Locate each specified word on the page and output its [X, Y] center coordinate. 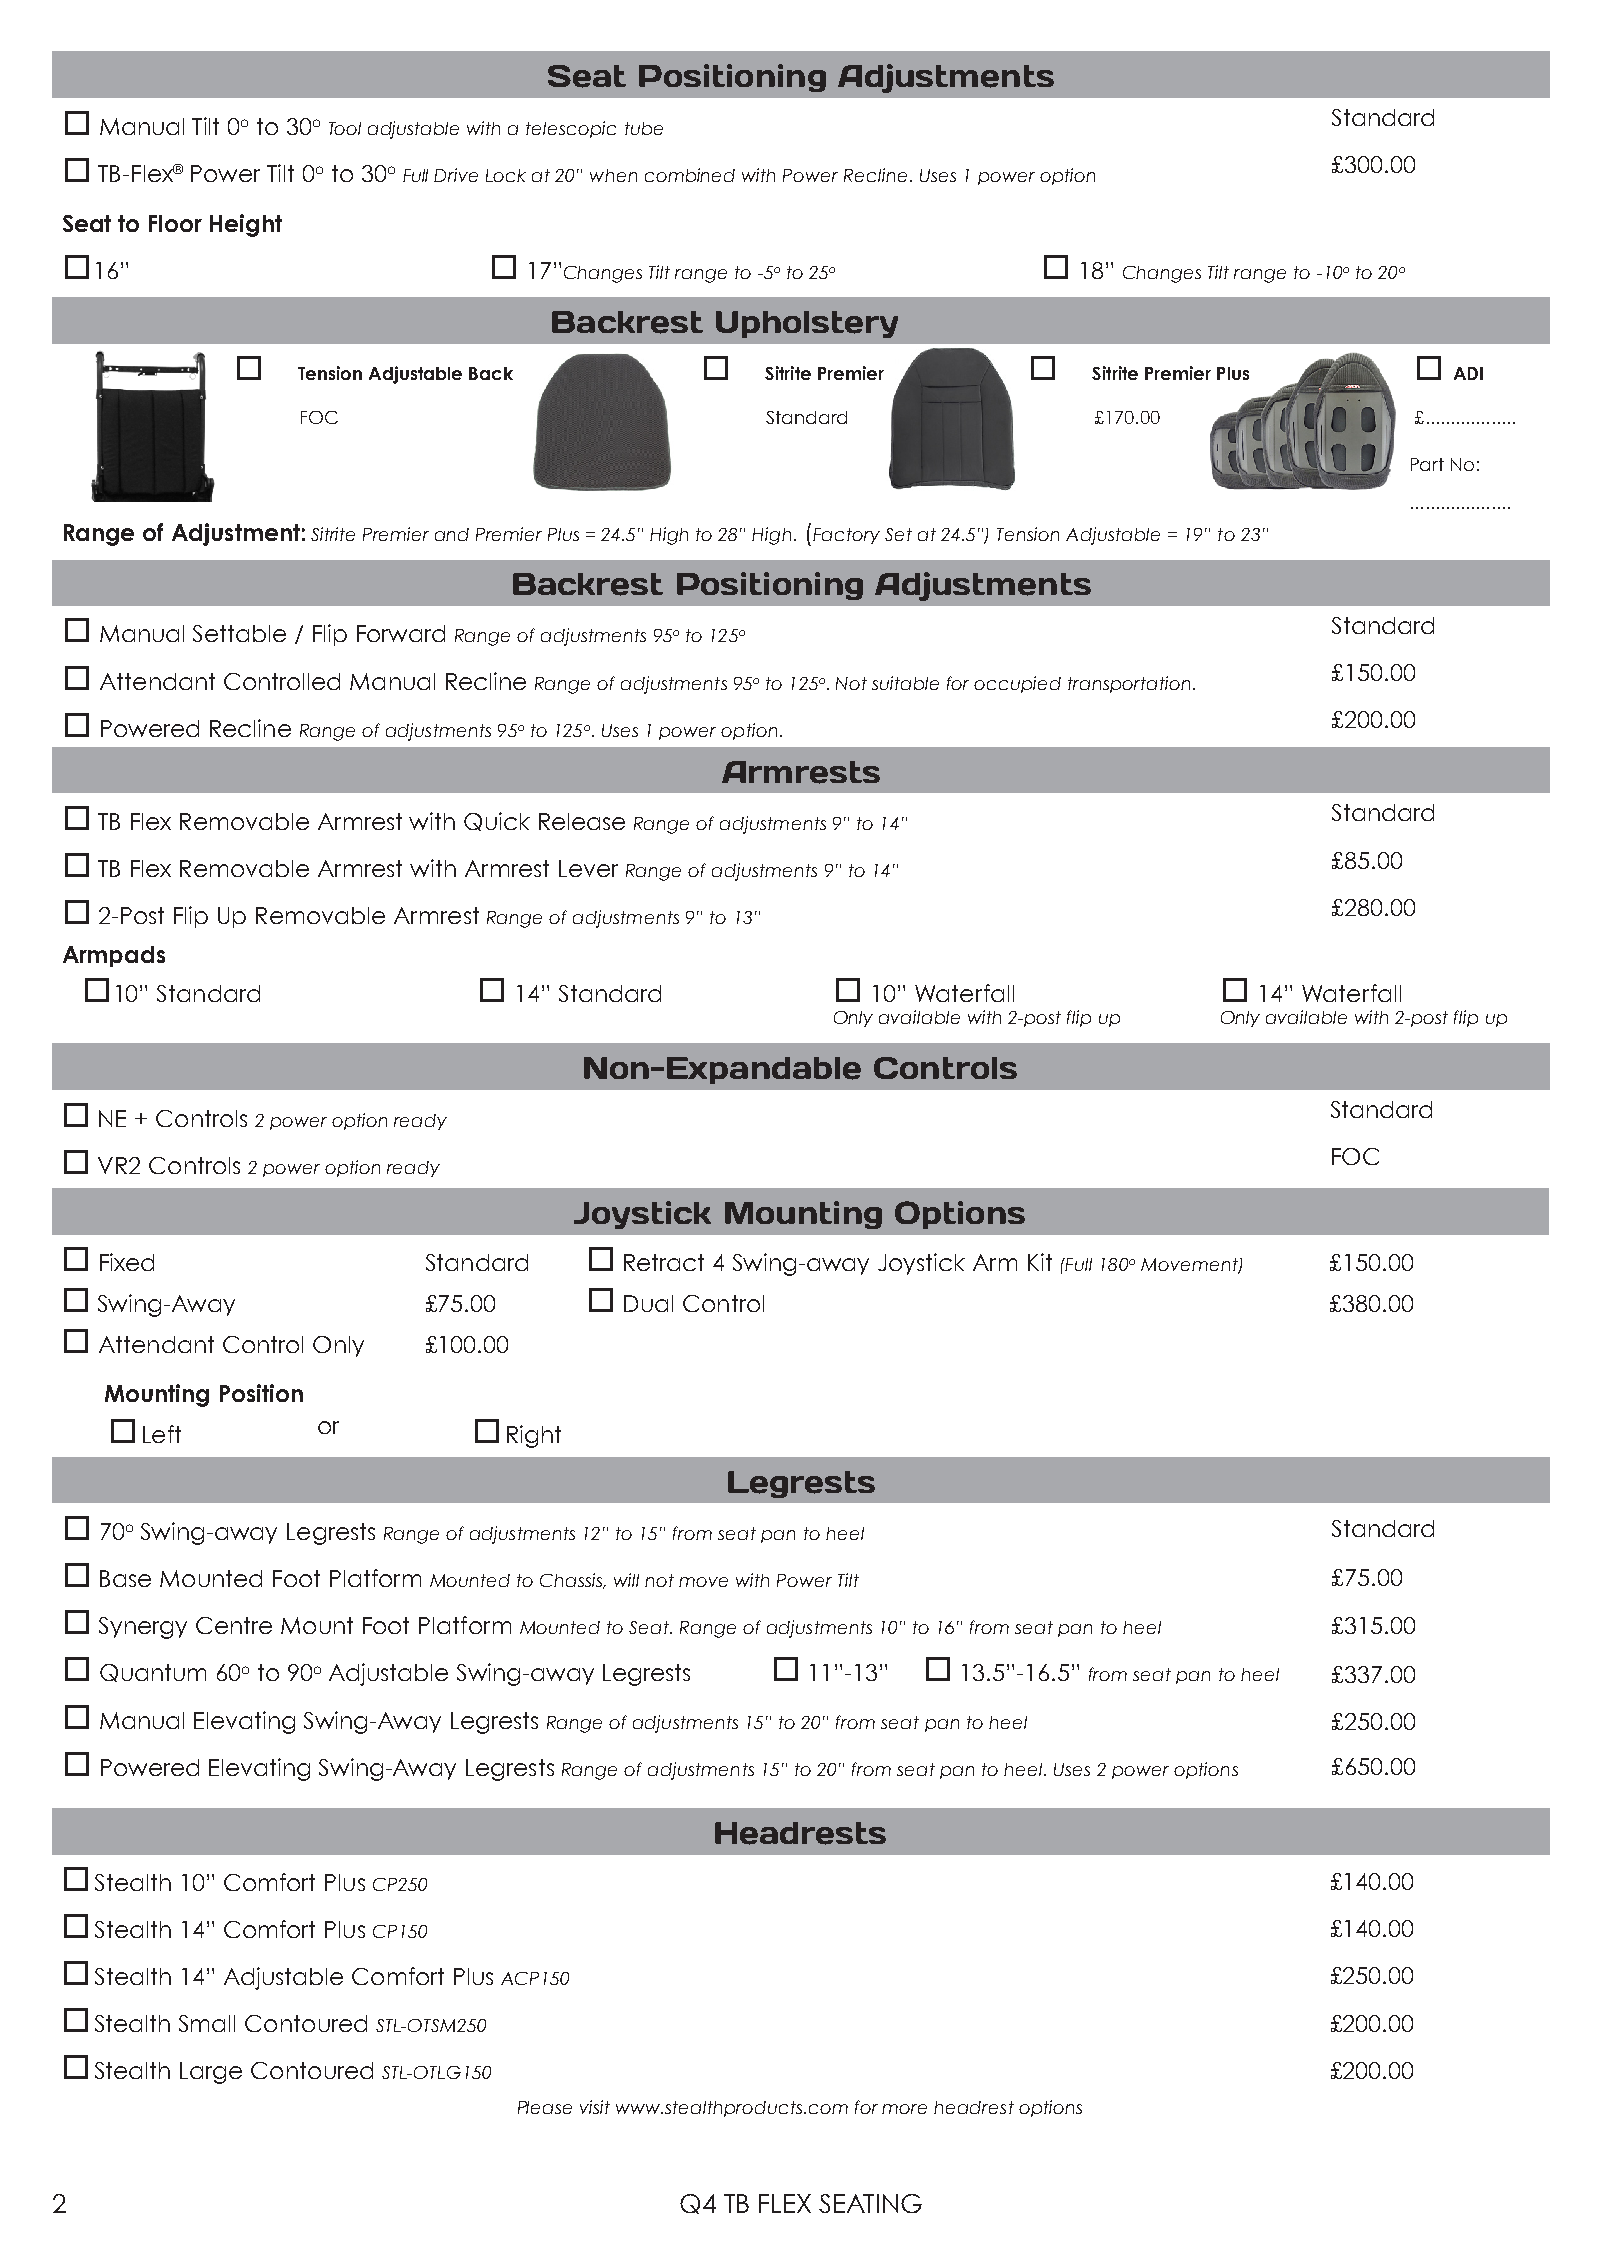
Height [246, 225]
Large [211, 2073]
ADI [1468, 373]
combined [690, 175]
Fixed [127, 1262]
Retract [664, 1262]
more [904, 2109]
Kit [1040, 1262]
